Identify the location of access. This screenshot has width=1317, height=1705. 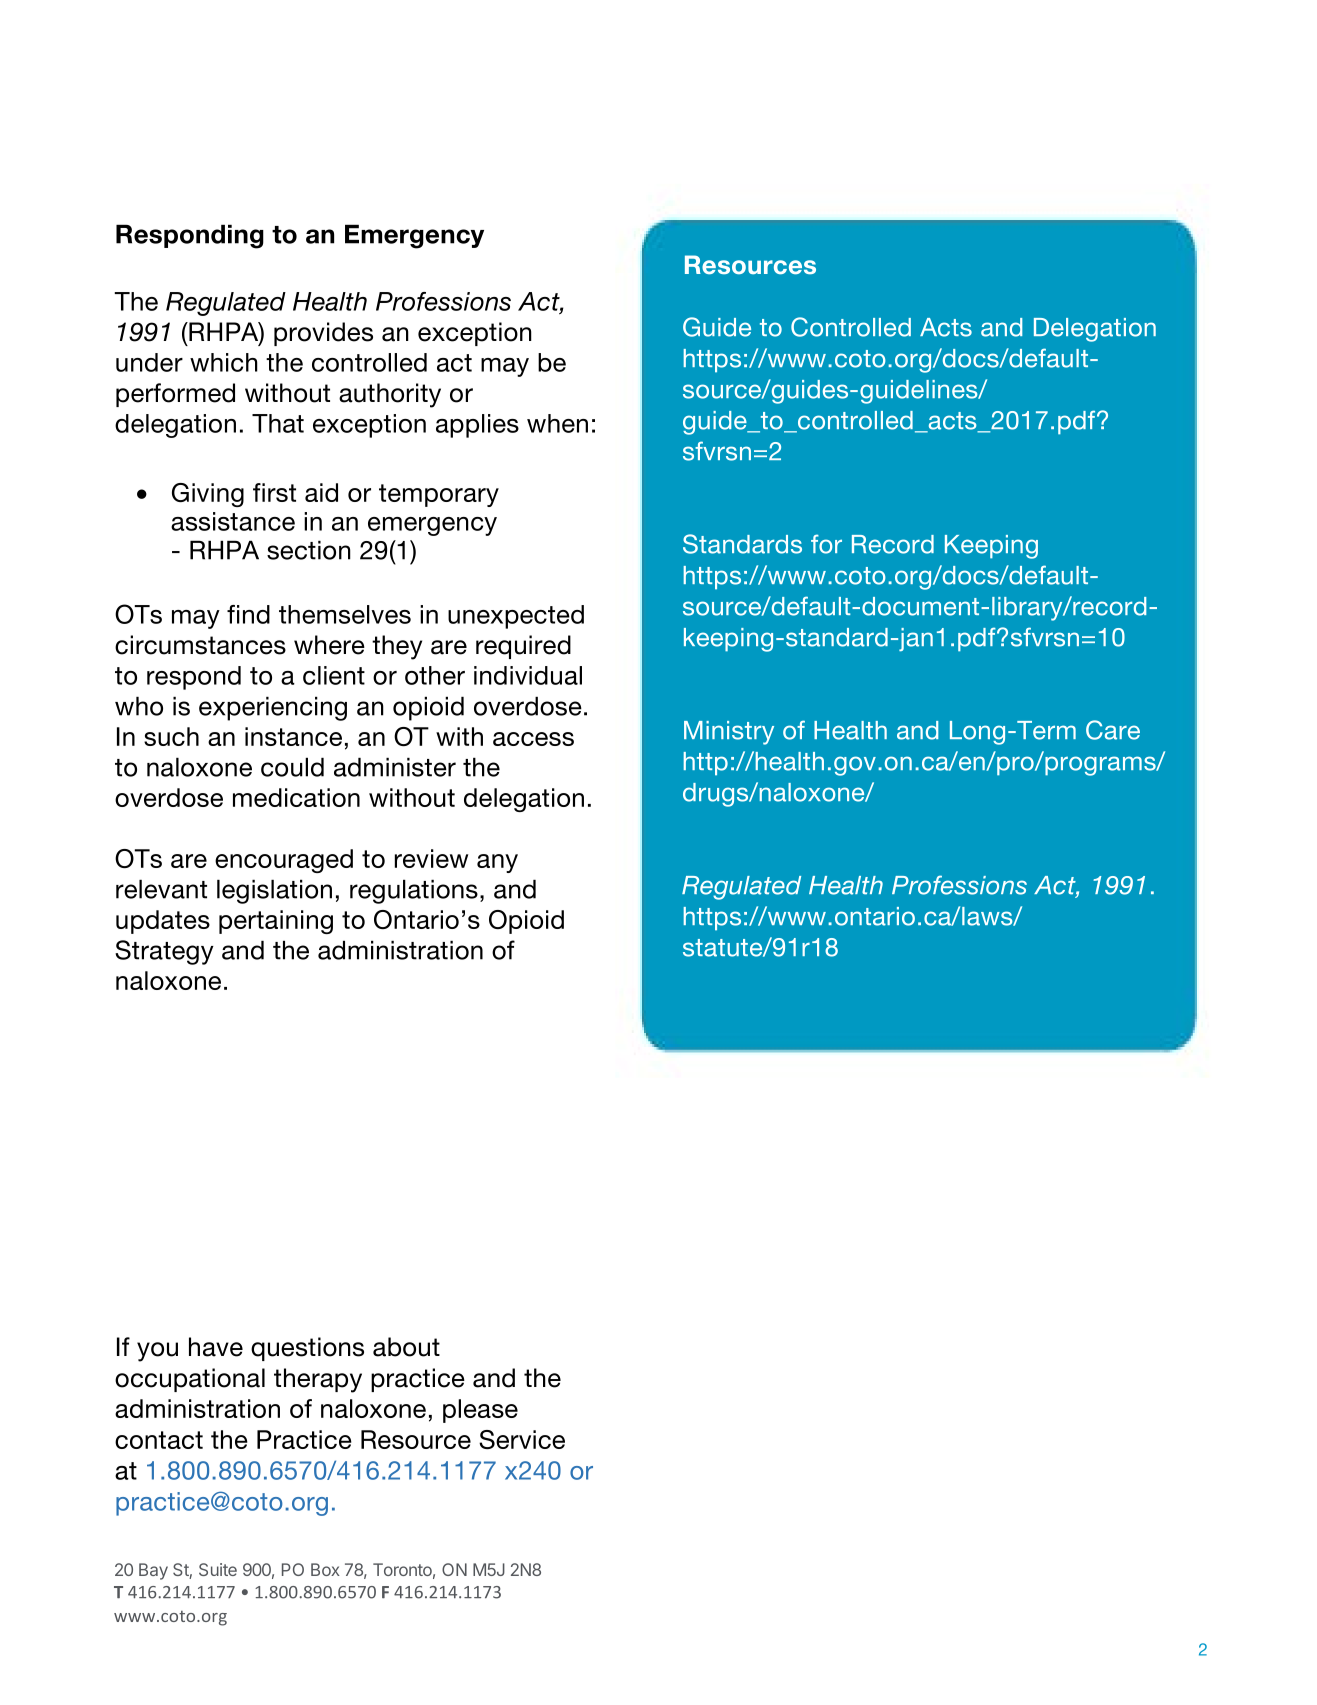
(533, 739).
